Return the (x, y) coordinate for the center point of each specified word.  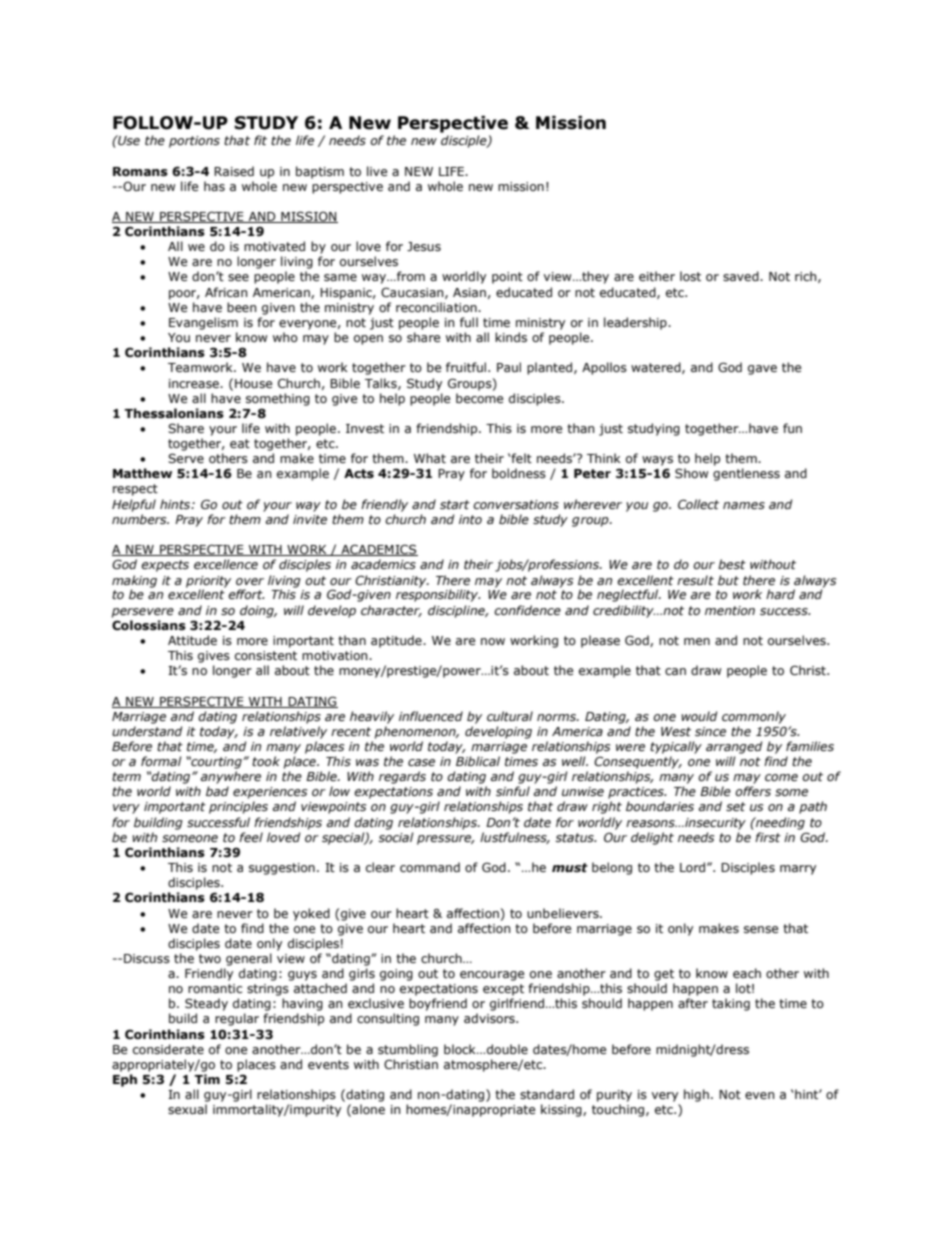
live (377, 171)
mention (730, 610)
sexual (187, 1109)
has (214, 186)
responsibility (438, 595)
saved (742, 276)
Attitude (192, 640)
